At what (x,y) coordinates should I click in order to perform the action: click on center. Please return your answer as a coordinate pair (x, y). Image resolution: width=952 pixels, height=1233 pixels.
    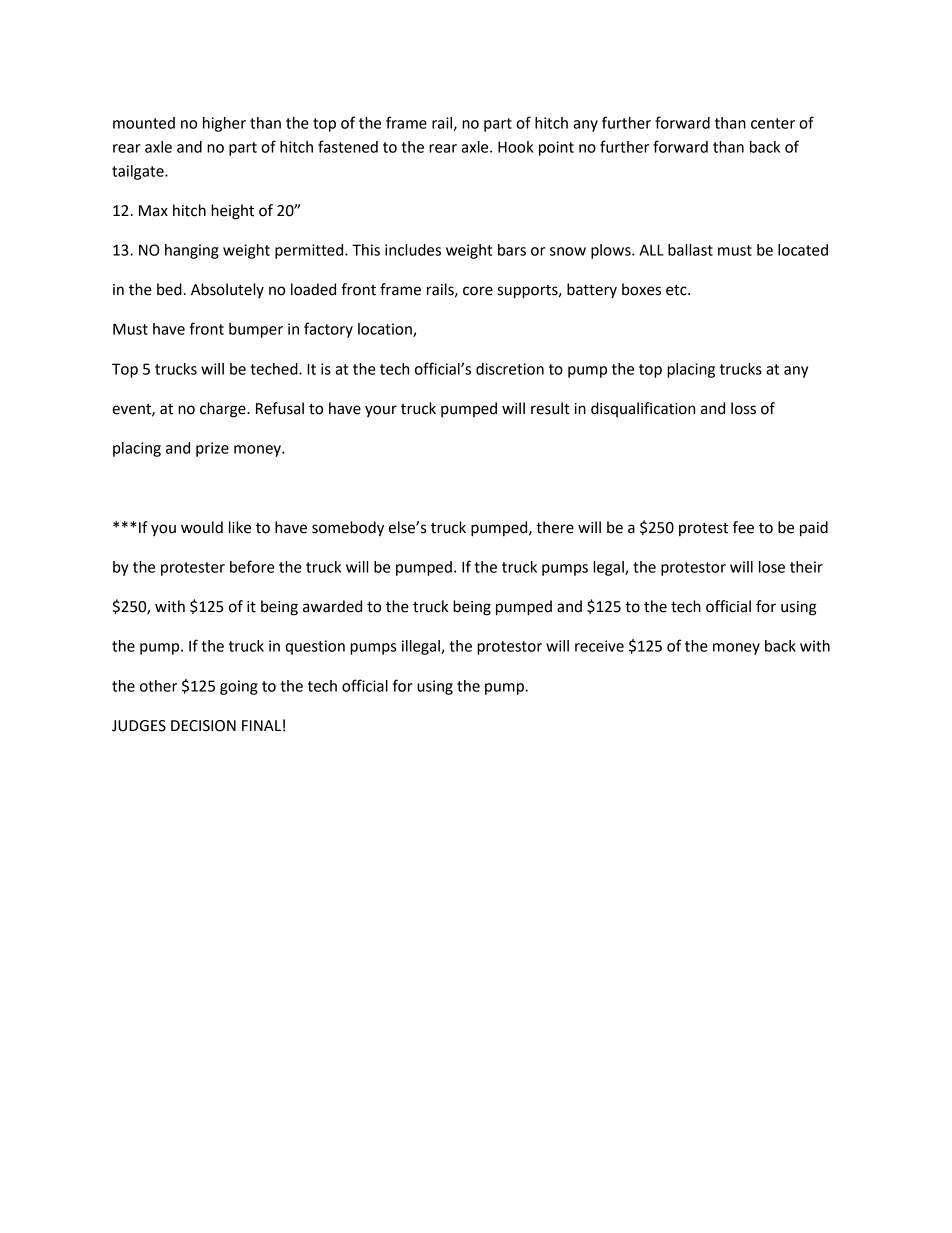
    Looking at the image, I should click on (773, 123).
